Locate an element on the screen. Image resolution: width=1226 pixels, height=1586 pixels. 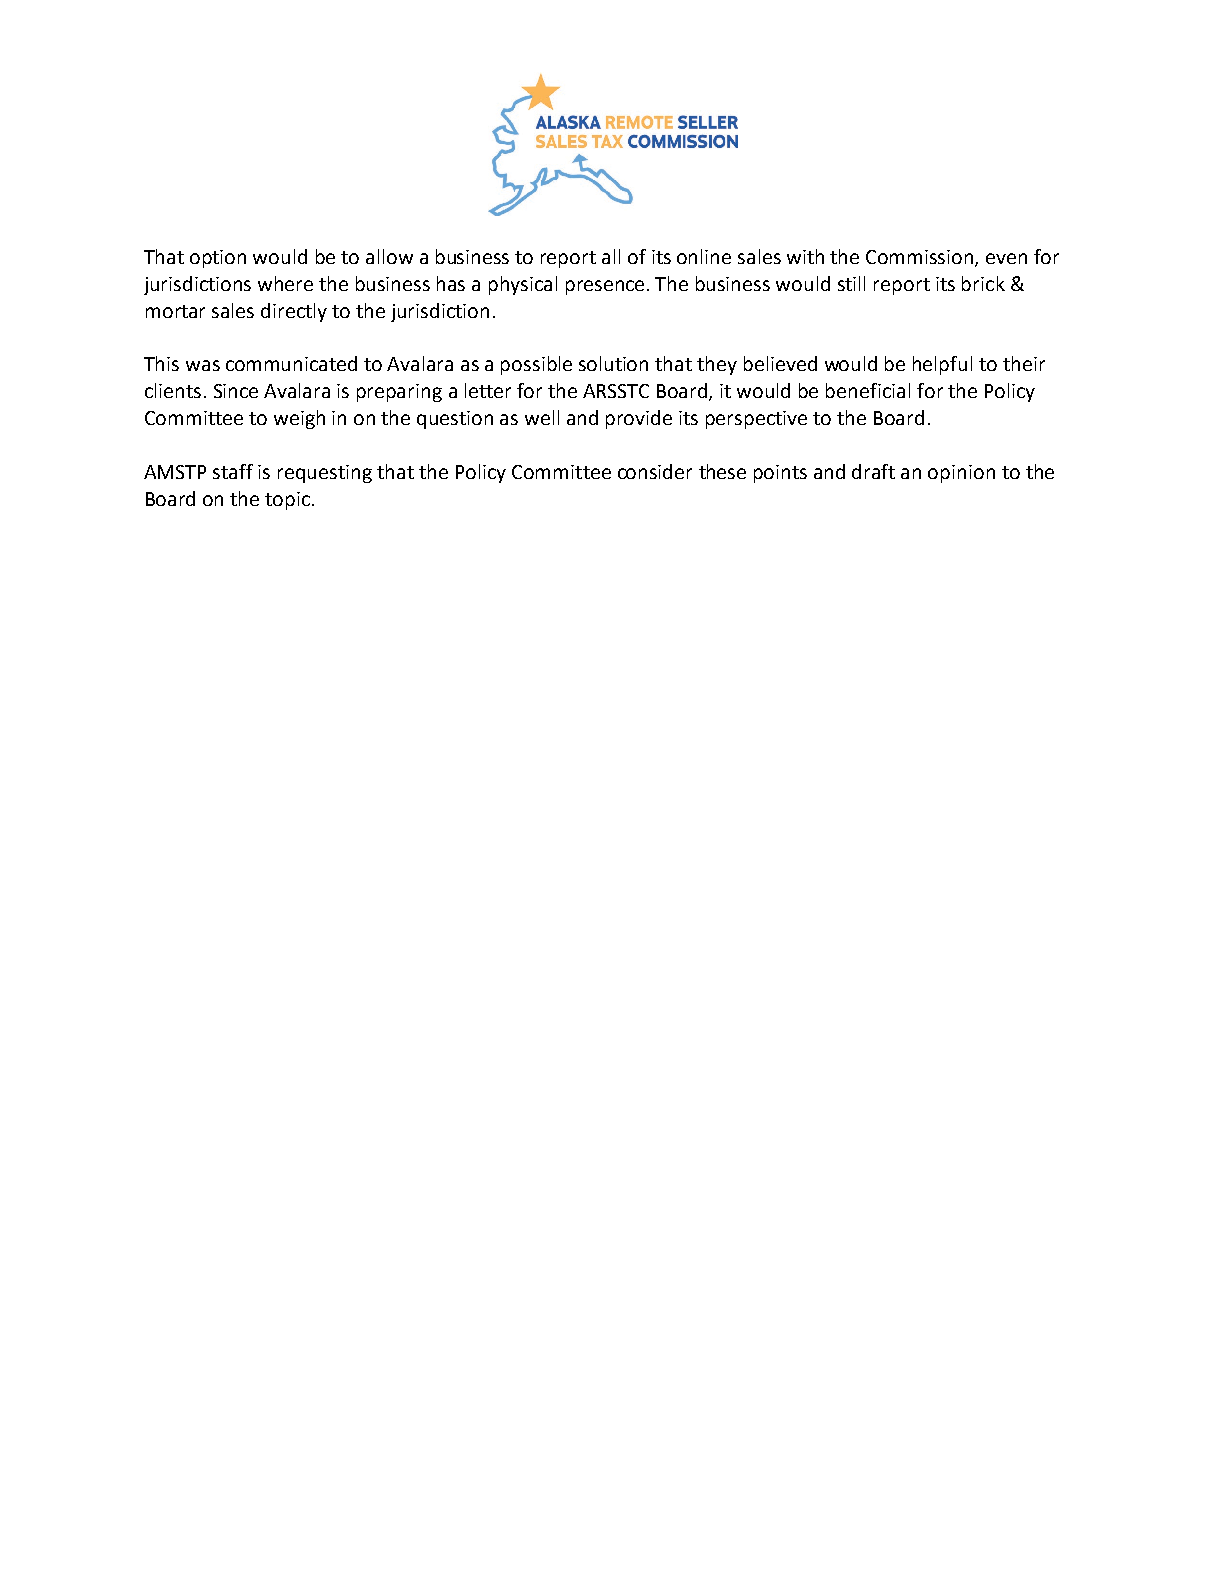
topic is located at coordinates (289, 501).
